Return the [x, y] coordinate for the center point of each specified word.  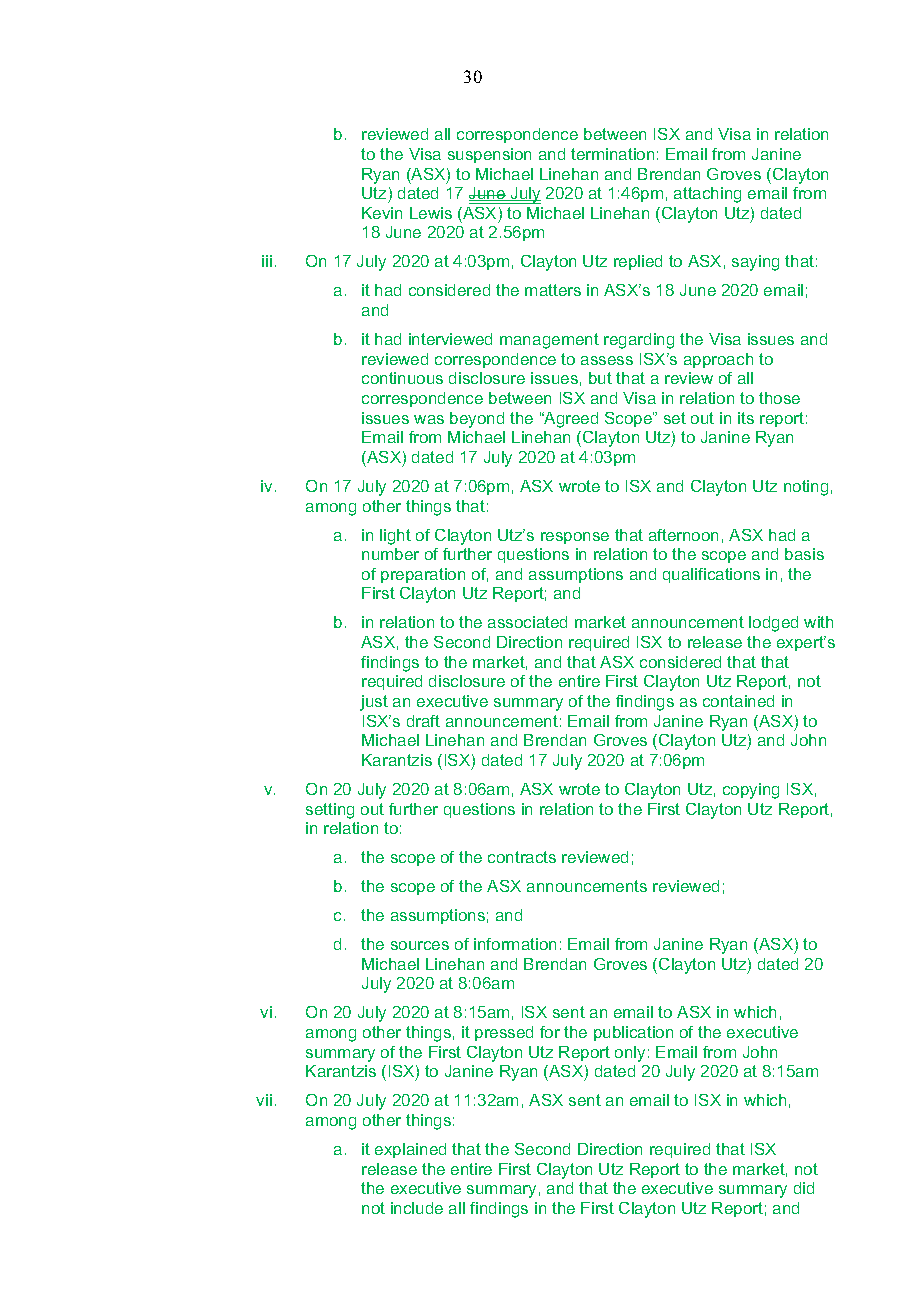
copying [751, 791]
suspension [489, 155]
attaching [707, 195]
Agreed [570, 420]
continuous [402, 378]
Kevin [382, 213]
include [417, 1208]
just [374, 703]
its [746, 418]
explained [410, 1150]
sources [420, 945]
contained [738, 701]
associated [527, 622]
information [515, 944]
